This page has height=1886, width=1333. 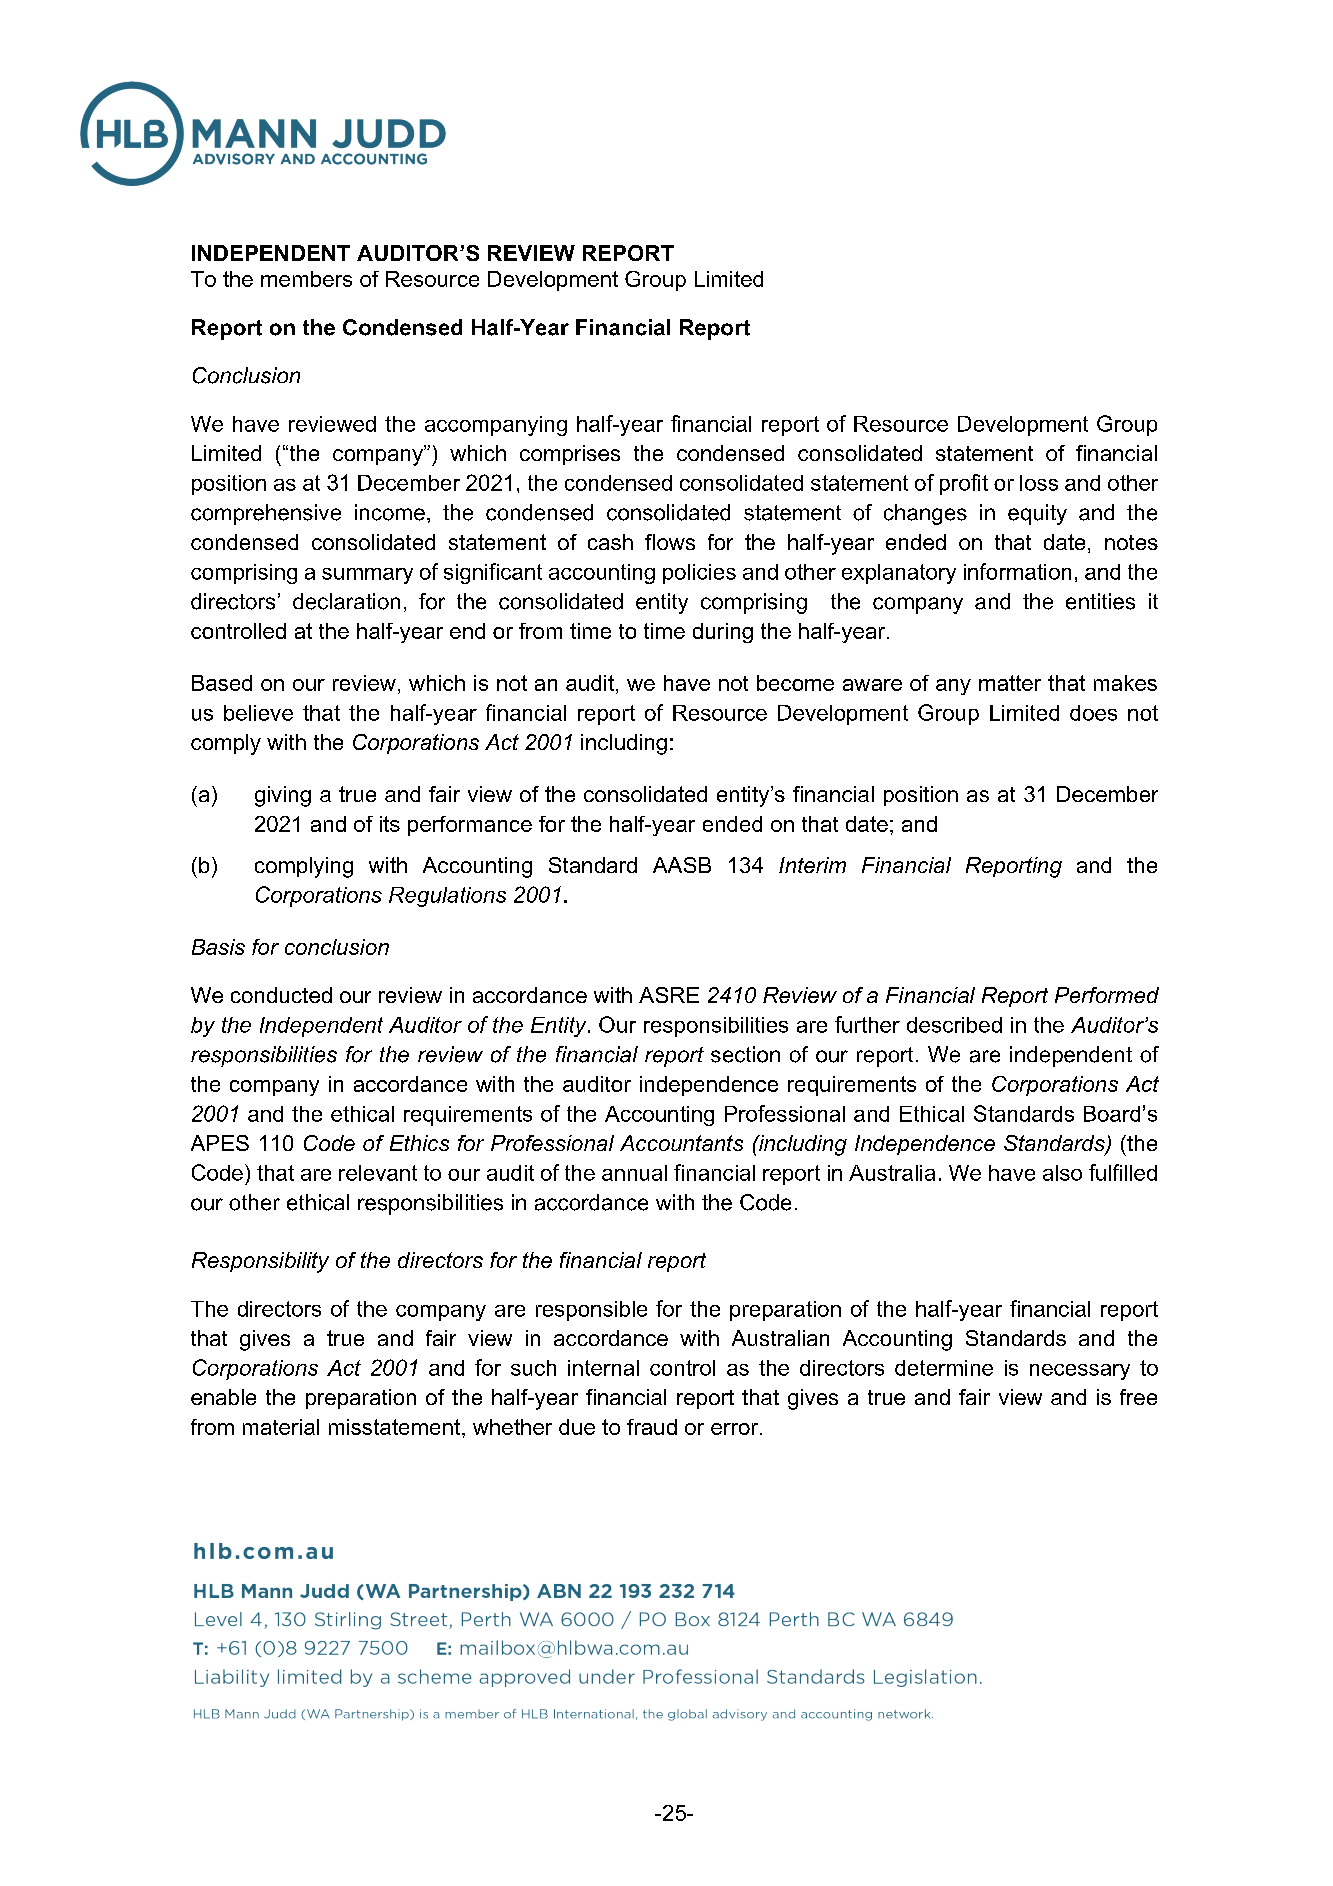 I want to click on does, so click(x=1093, y=713).
